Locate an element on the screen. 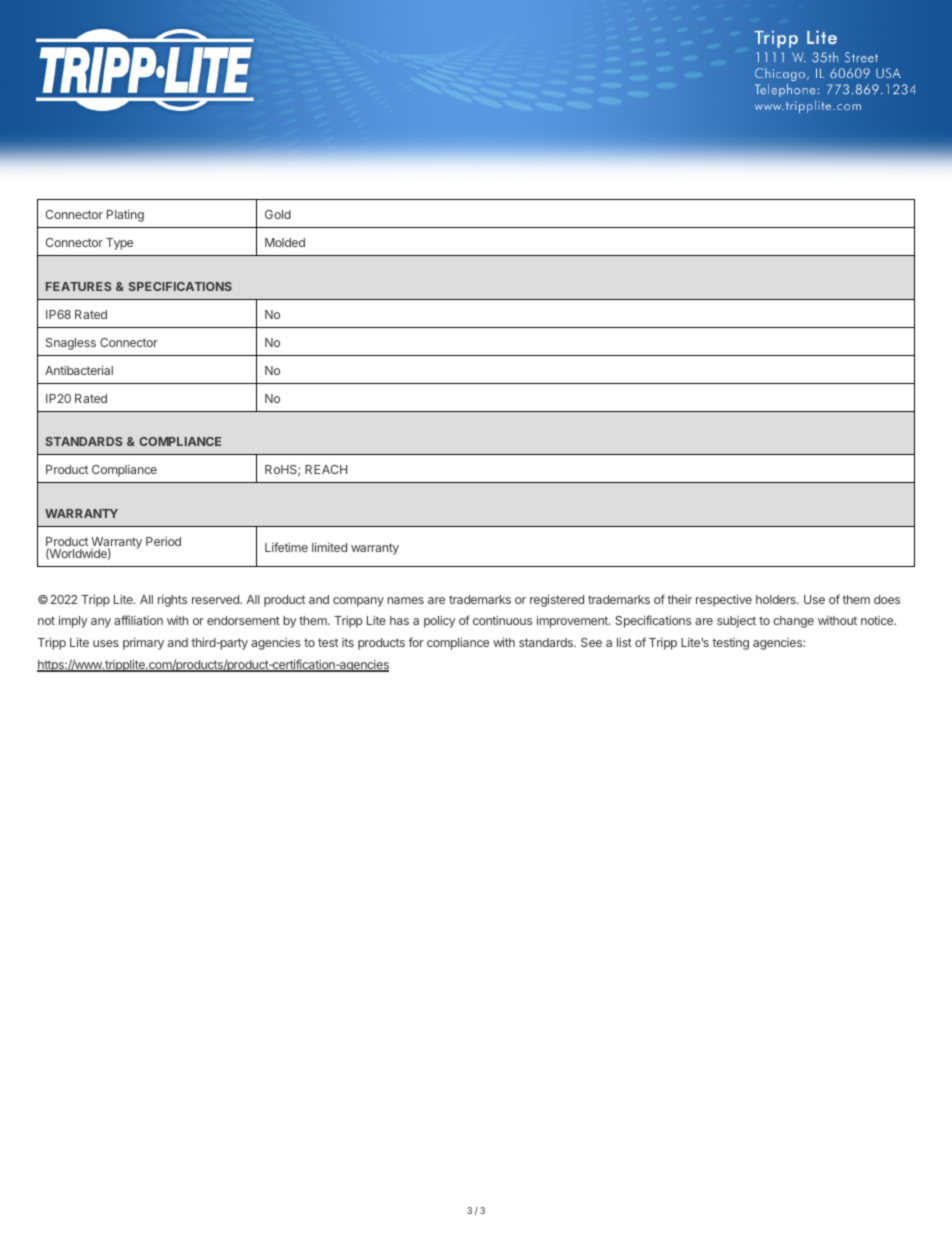 This screenshot has width=952, height=1233. affiliation is located at coordinates (138, 620).
